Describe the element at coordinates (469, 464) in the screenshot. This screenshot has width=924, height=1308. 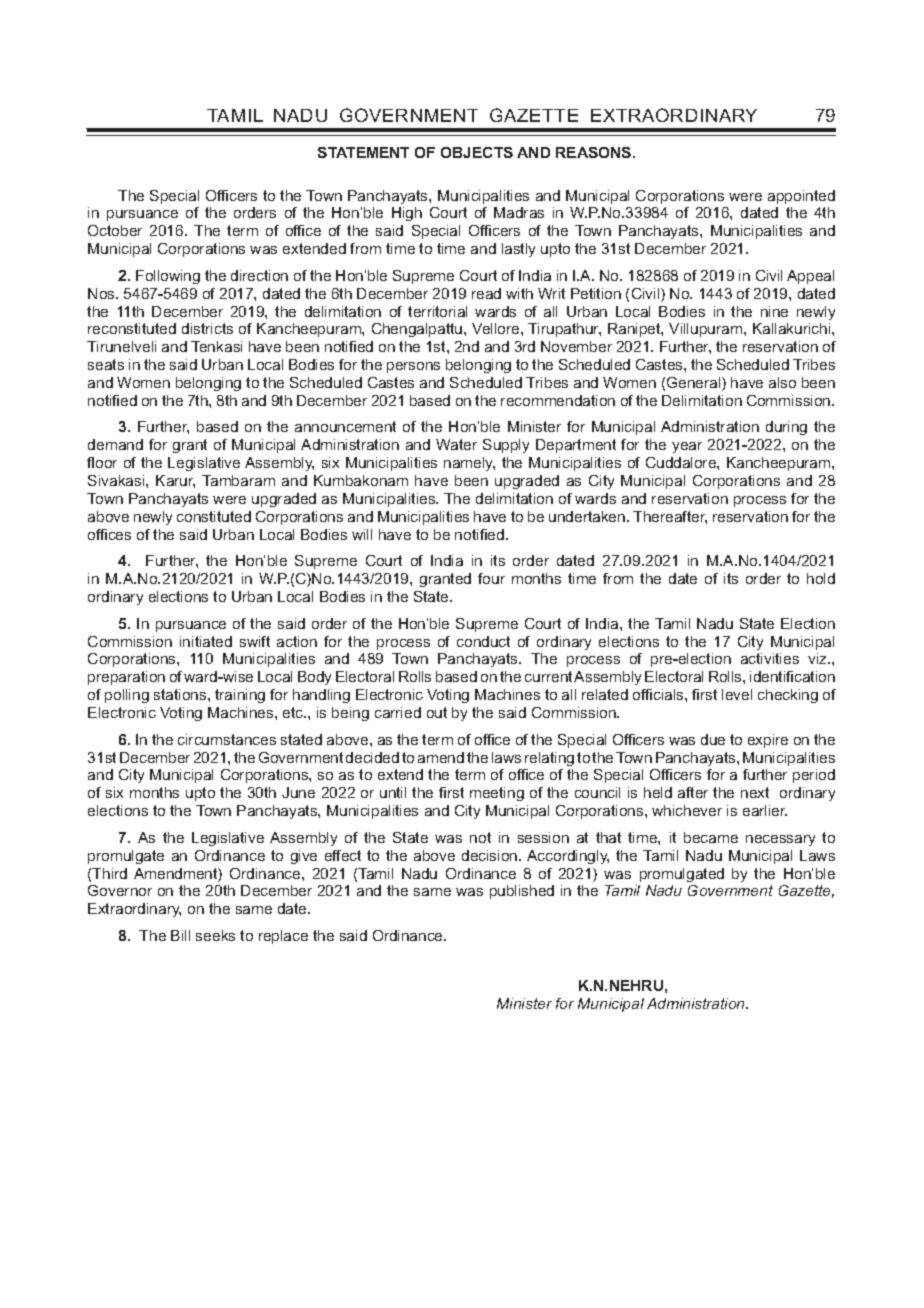
I see `namely` at that location.
